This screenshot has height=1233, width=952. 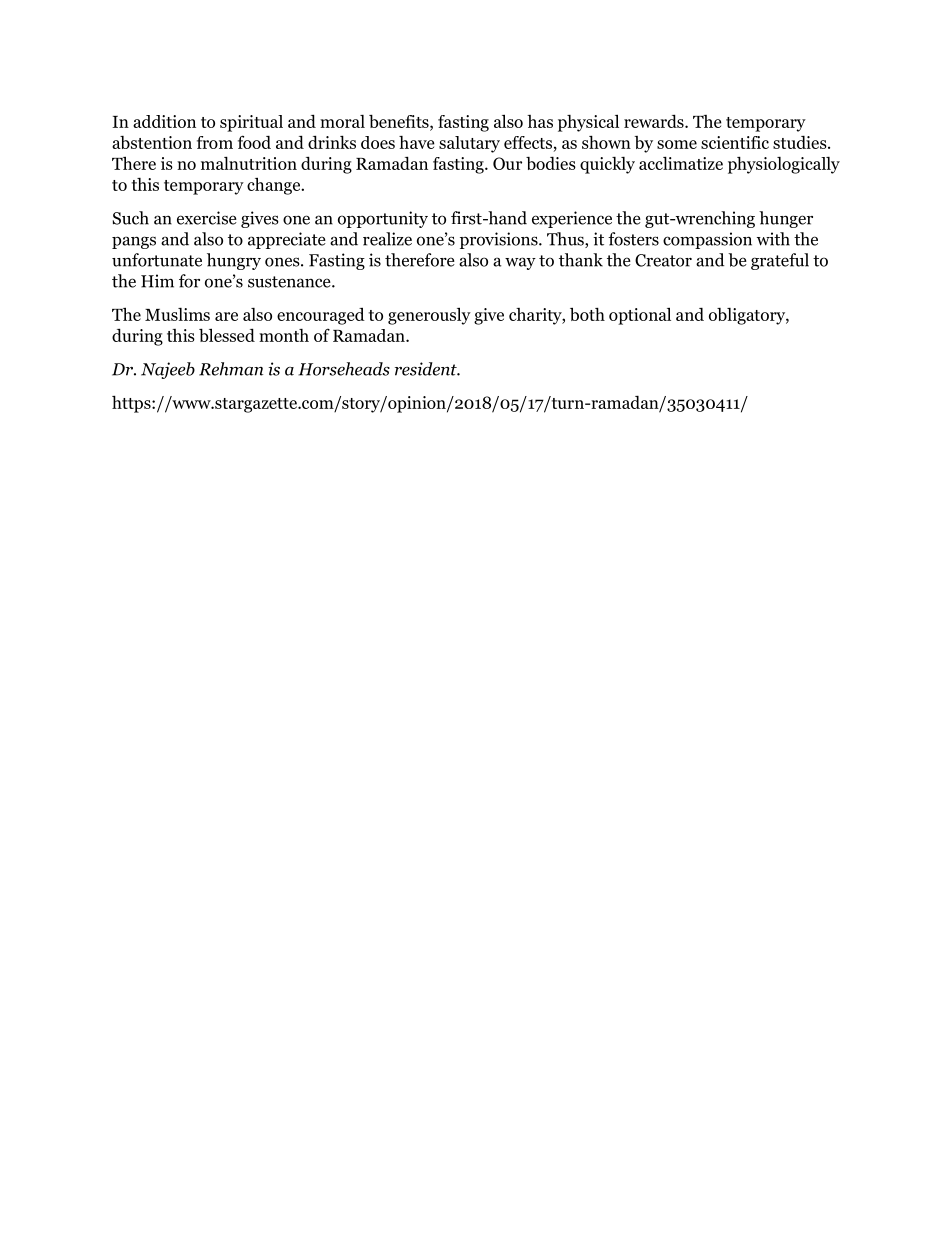 What do you see at coordinates (681, 163) in the screenshot?
I see `acclimatize` at bounding box center [681, 163].
